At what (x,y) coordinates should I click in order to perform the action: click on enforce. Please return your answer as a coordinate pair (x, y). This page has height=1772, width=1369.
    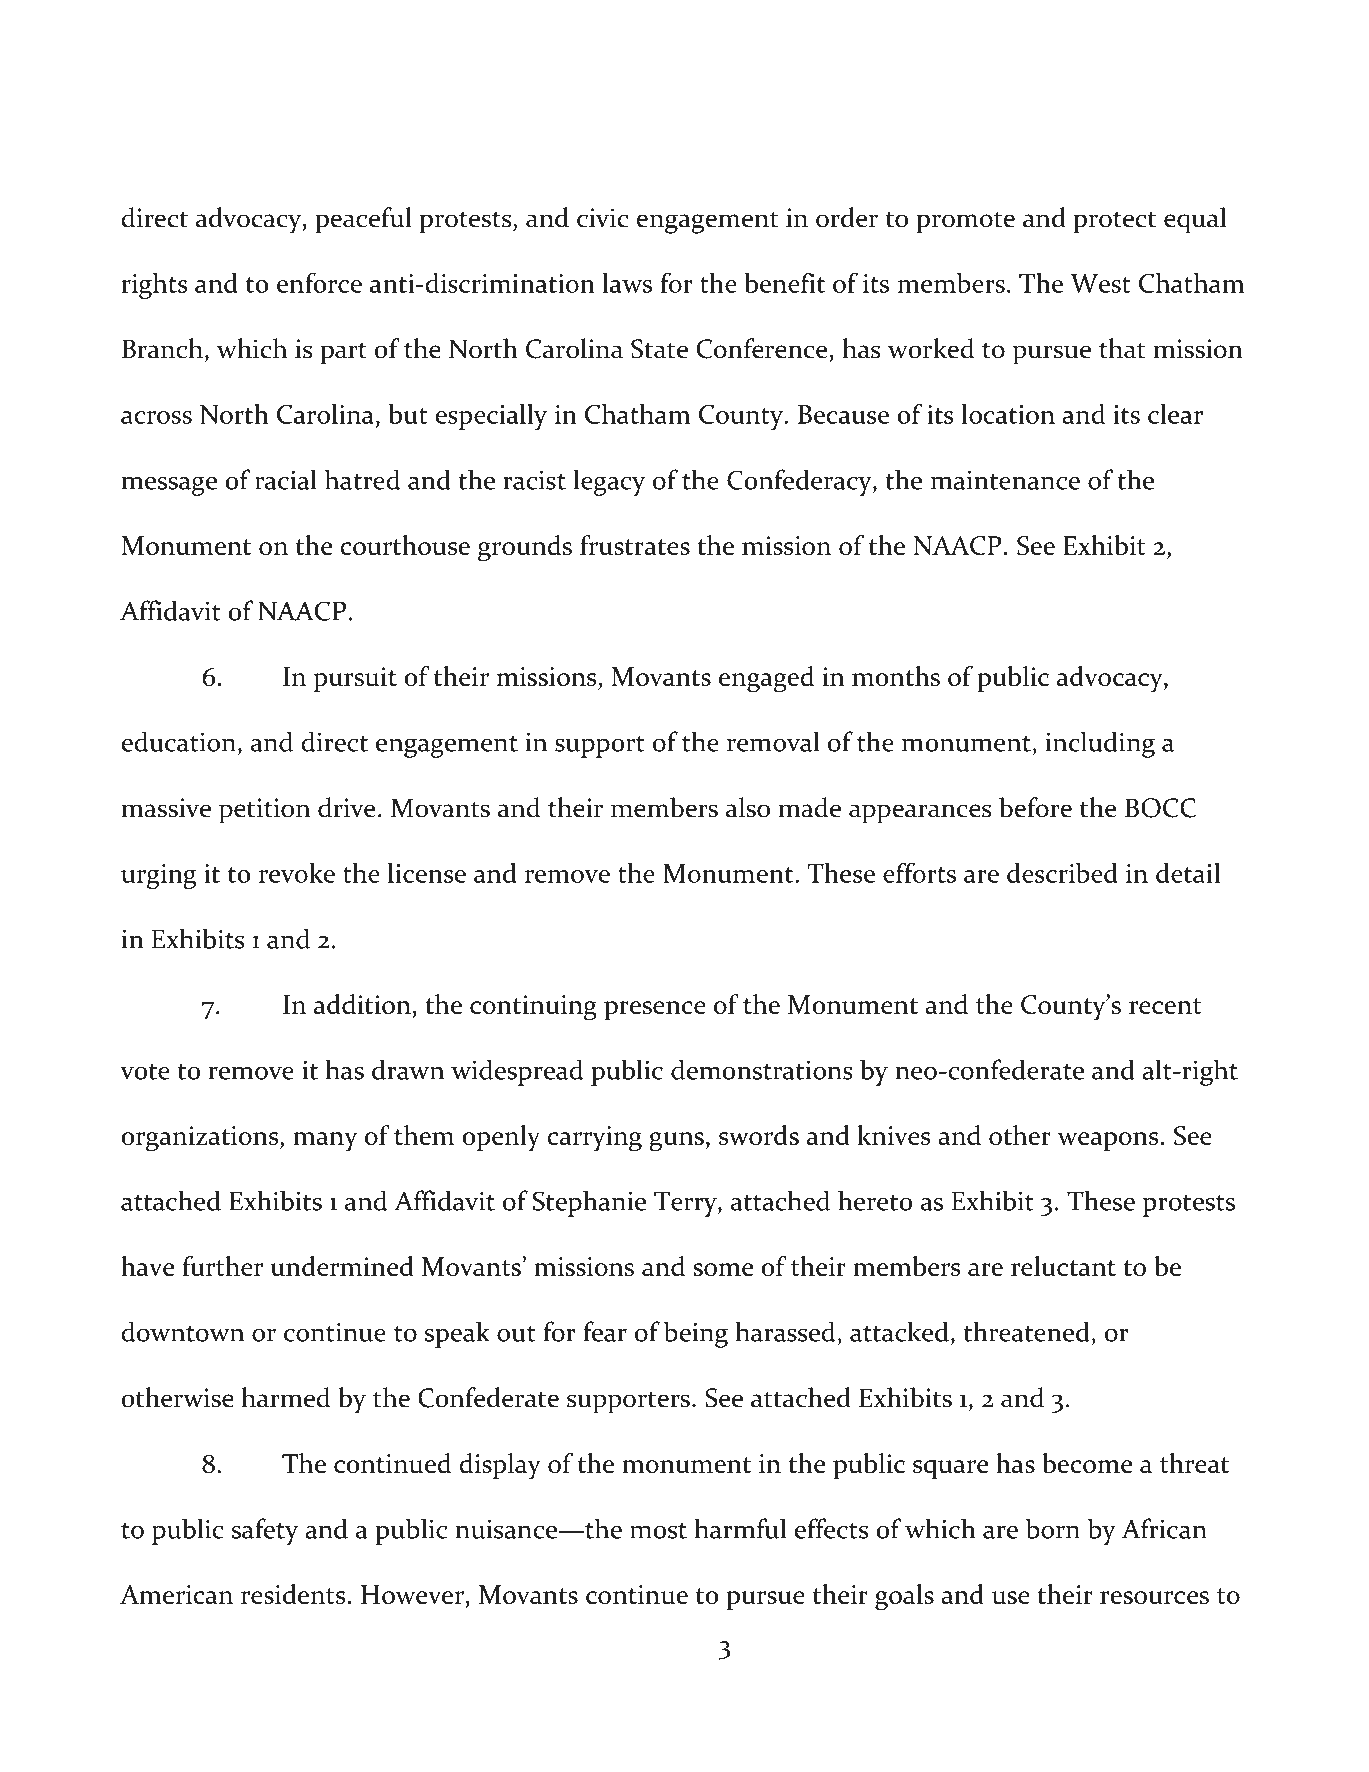
    Looking at the image, I should click on (319, 282).
